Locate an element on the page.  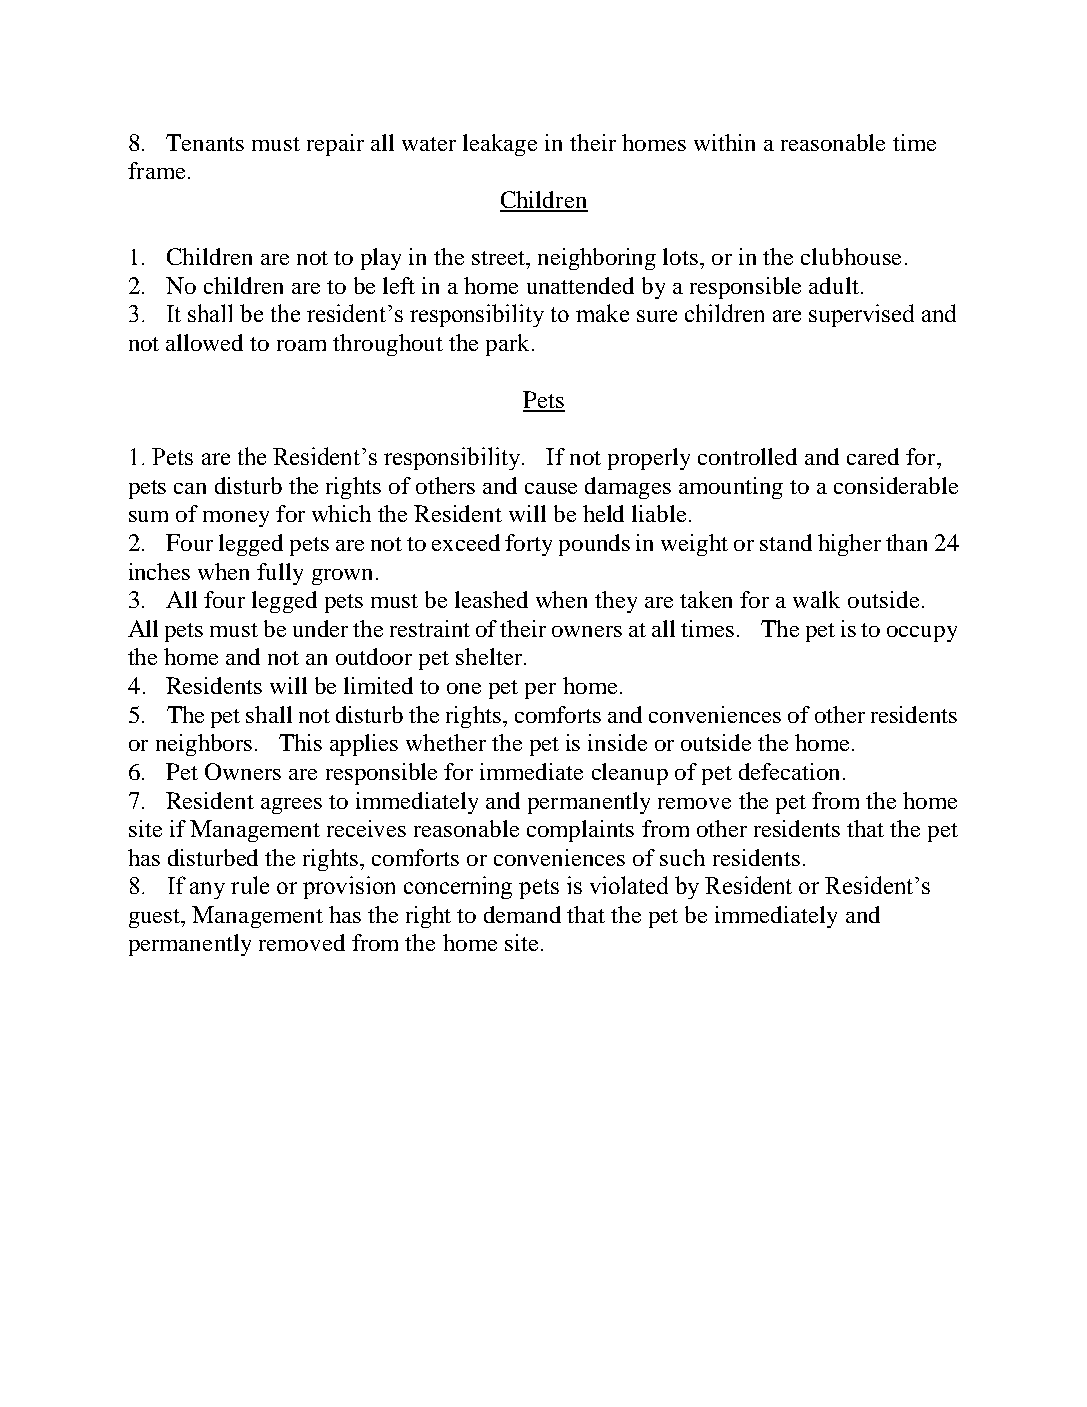
such is located at coordinates (682, 857).
